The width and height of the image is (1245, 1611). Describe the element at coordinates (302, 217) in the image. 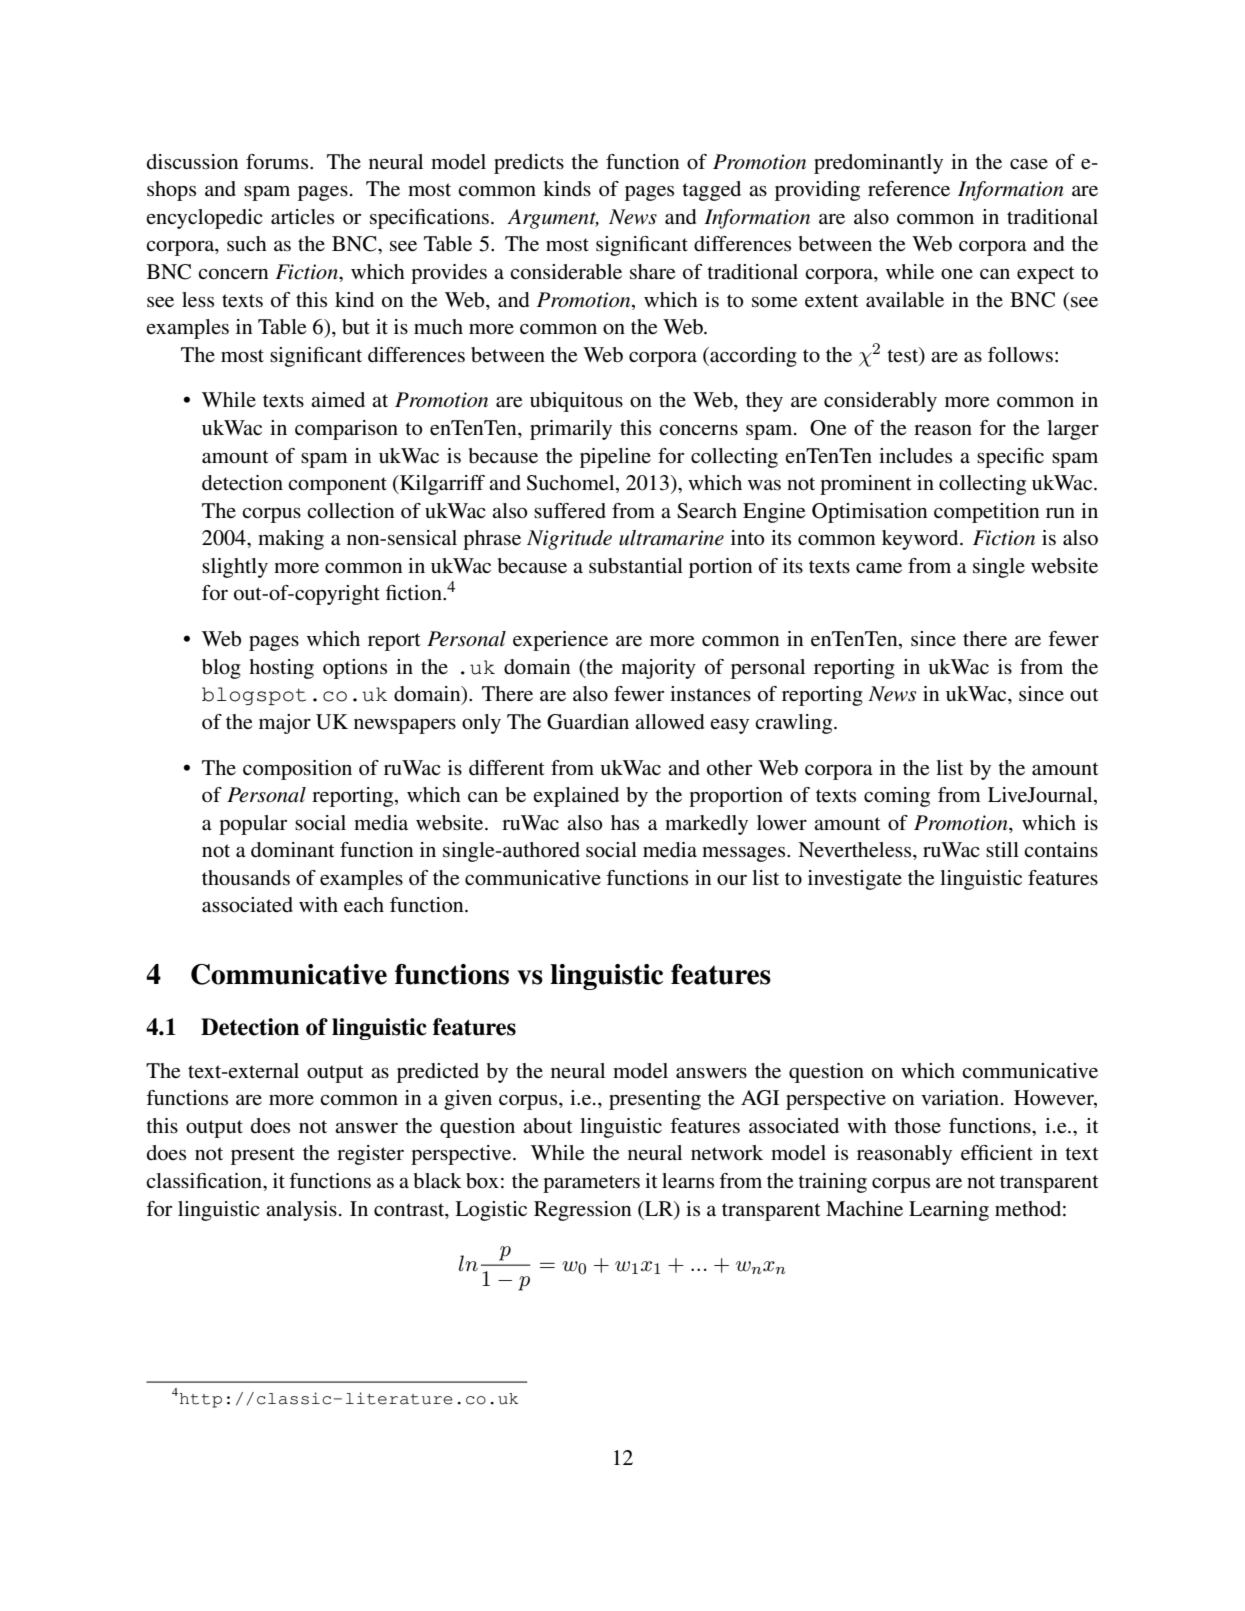

I see `articles` at that location.
